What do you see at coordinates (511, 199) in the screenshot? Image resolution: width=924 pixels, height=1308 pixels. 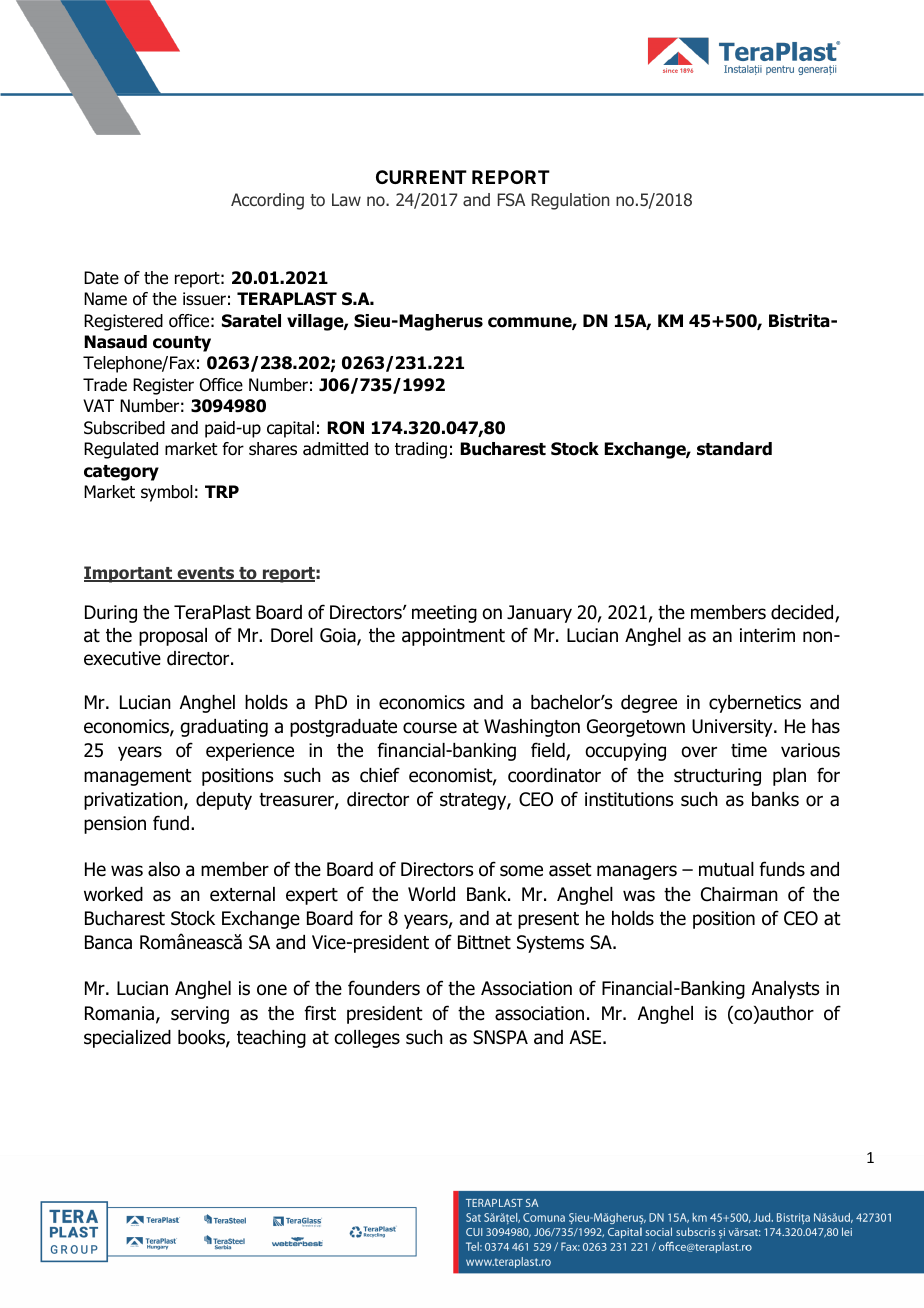 I see `FSA` at bounding box center [511, 199].
